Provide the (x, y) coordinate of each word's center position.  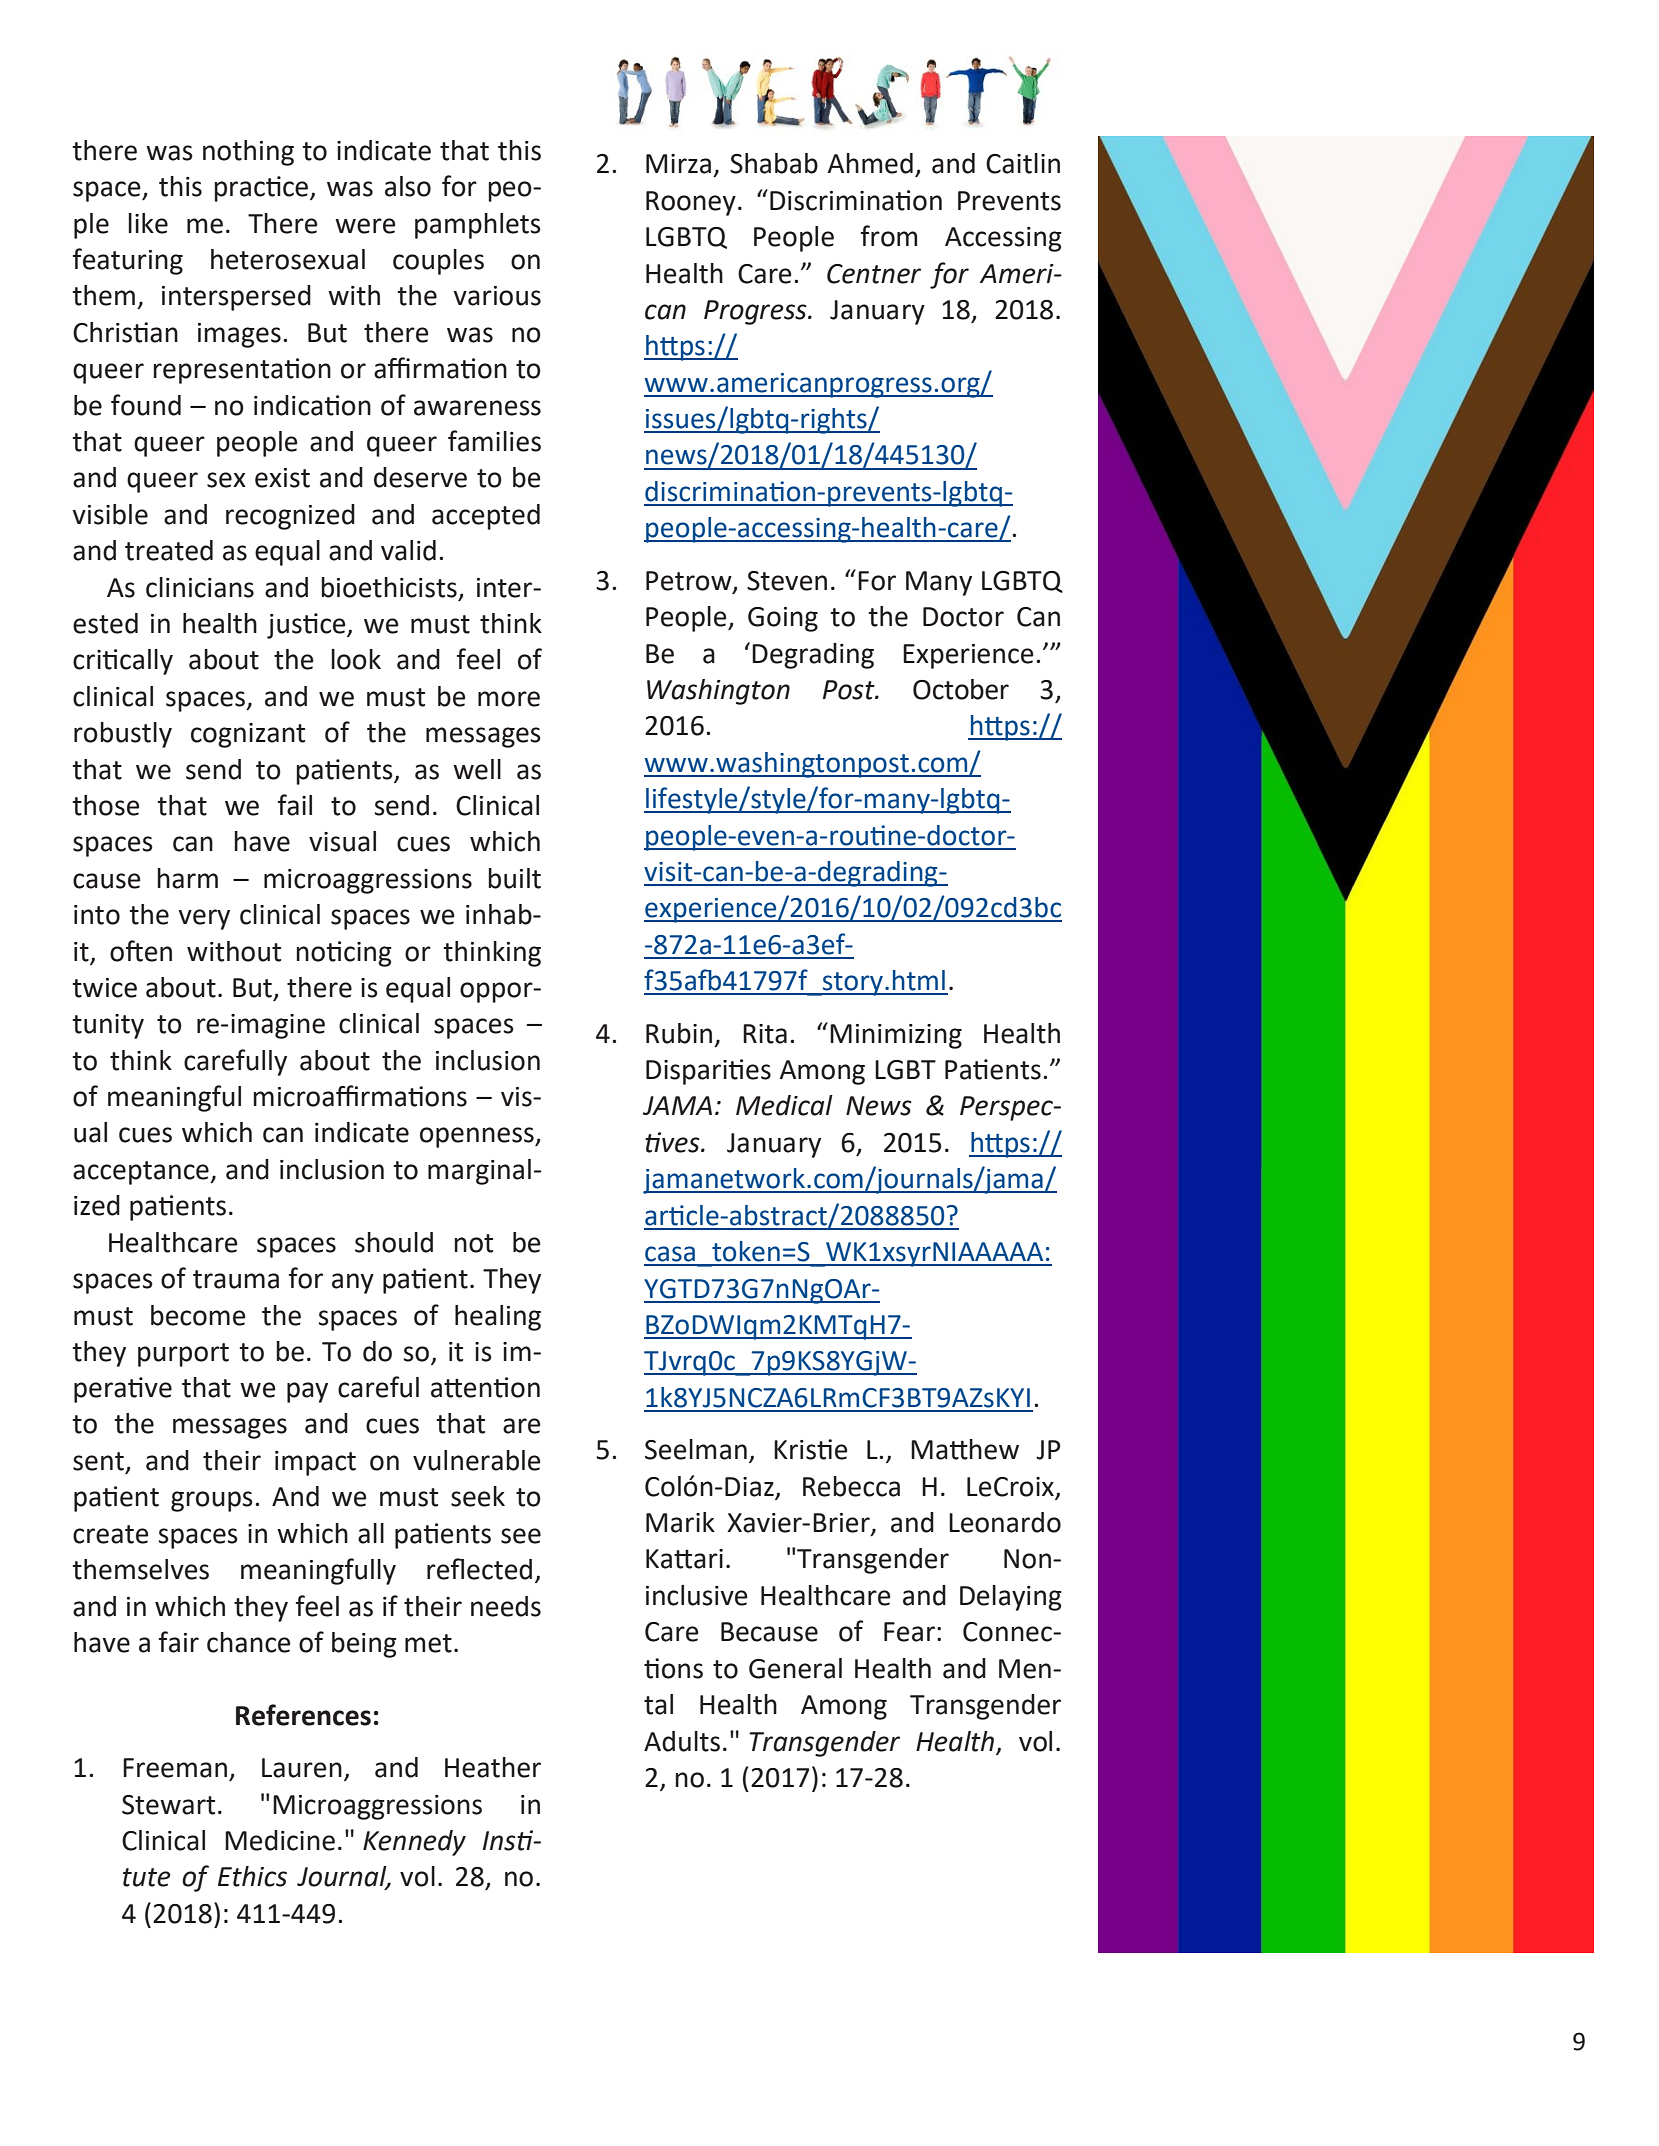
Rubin (679, 1033)
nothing (248, 153)
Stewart (168, 1805)
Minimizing (896, 1036)
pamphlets (478, 226)
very (204, 919)
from (889, 236)
